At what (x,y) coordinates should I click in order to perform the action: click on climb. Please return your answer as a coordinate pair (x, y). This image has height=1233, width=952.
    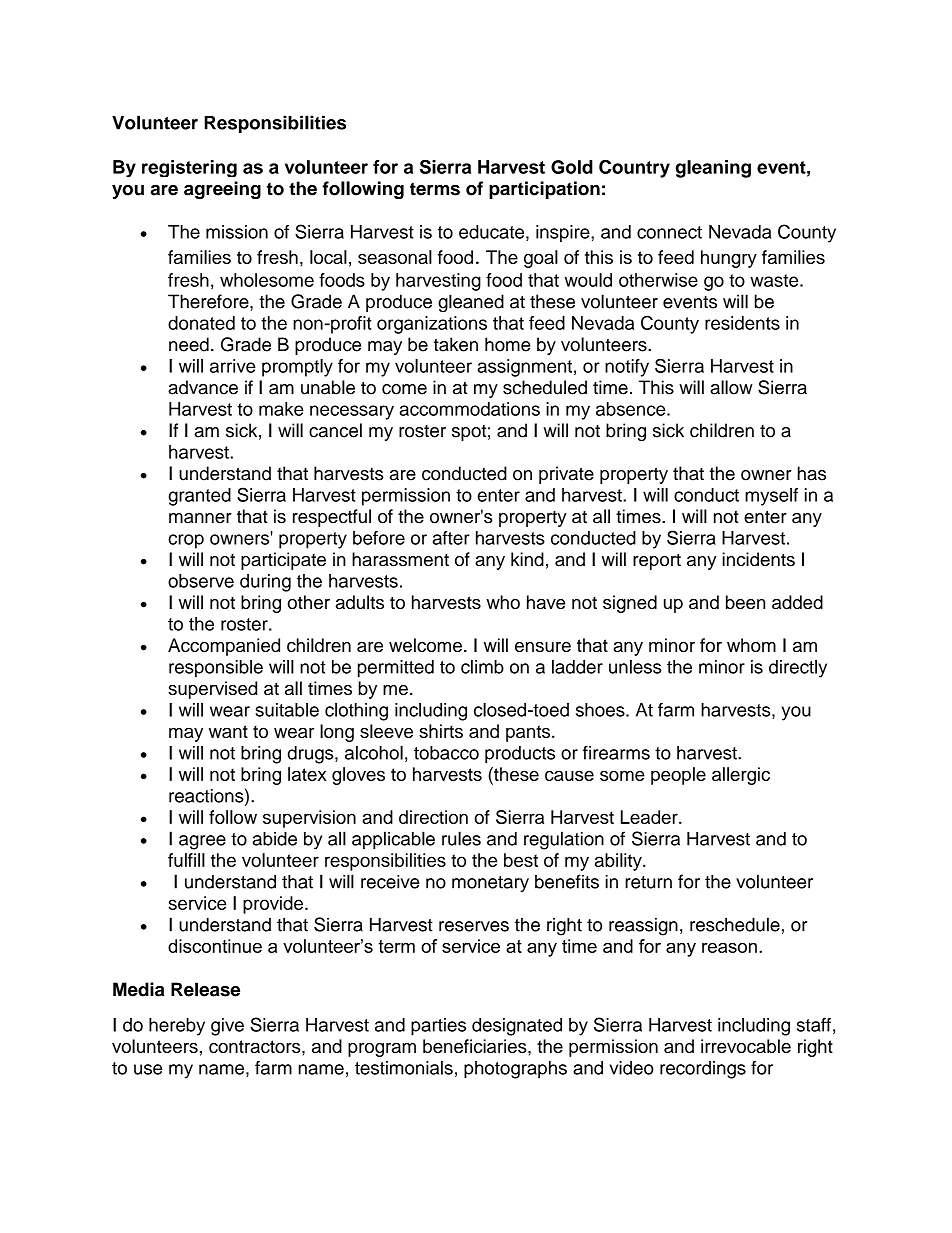
    Looking at the image, I should click on (482, 667).
